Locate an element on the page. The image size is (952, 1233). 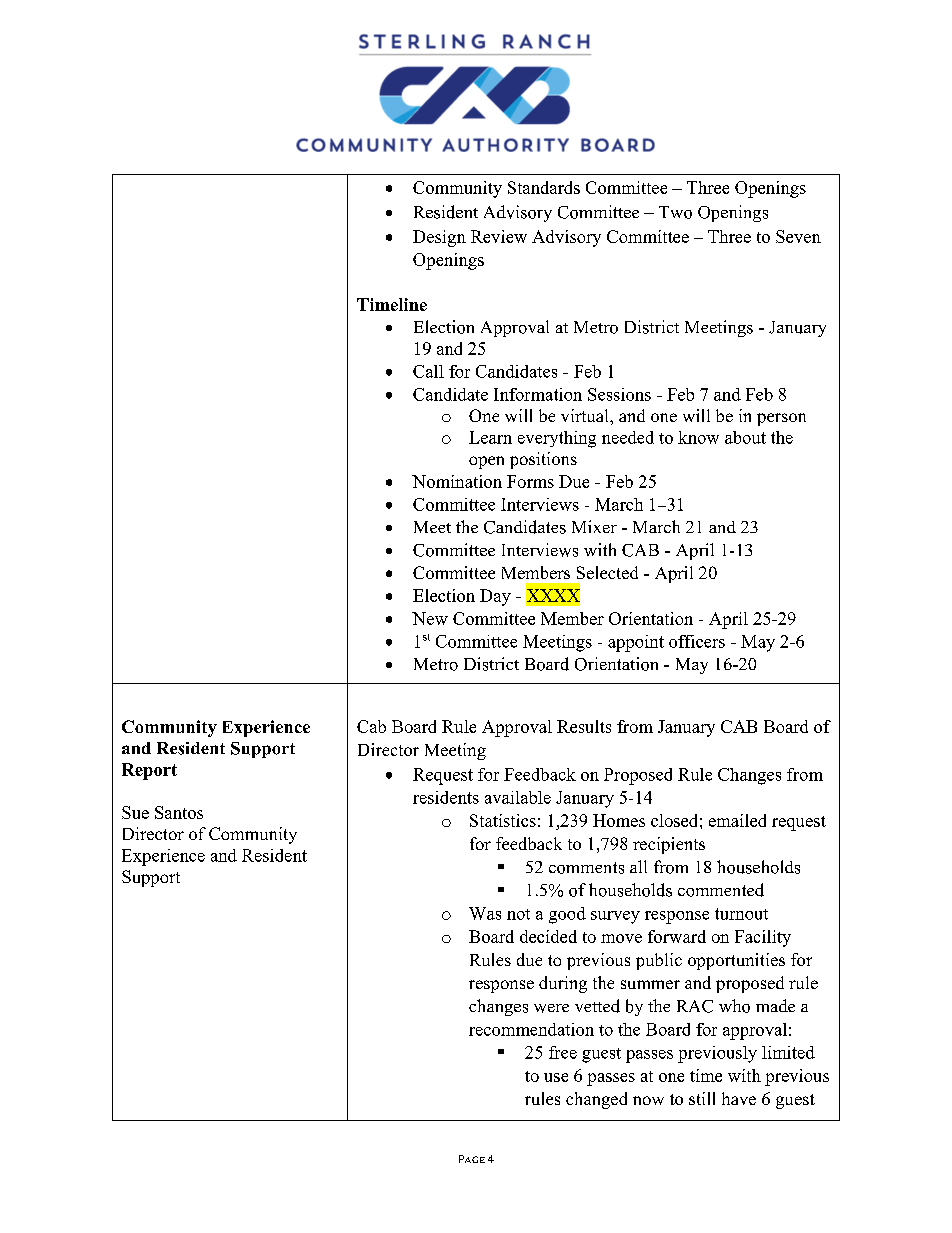
recommendation is located at coordinates (531, 1029).
